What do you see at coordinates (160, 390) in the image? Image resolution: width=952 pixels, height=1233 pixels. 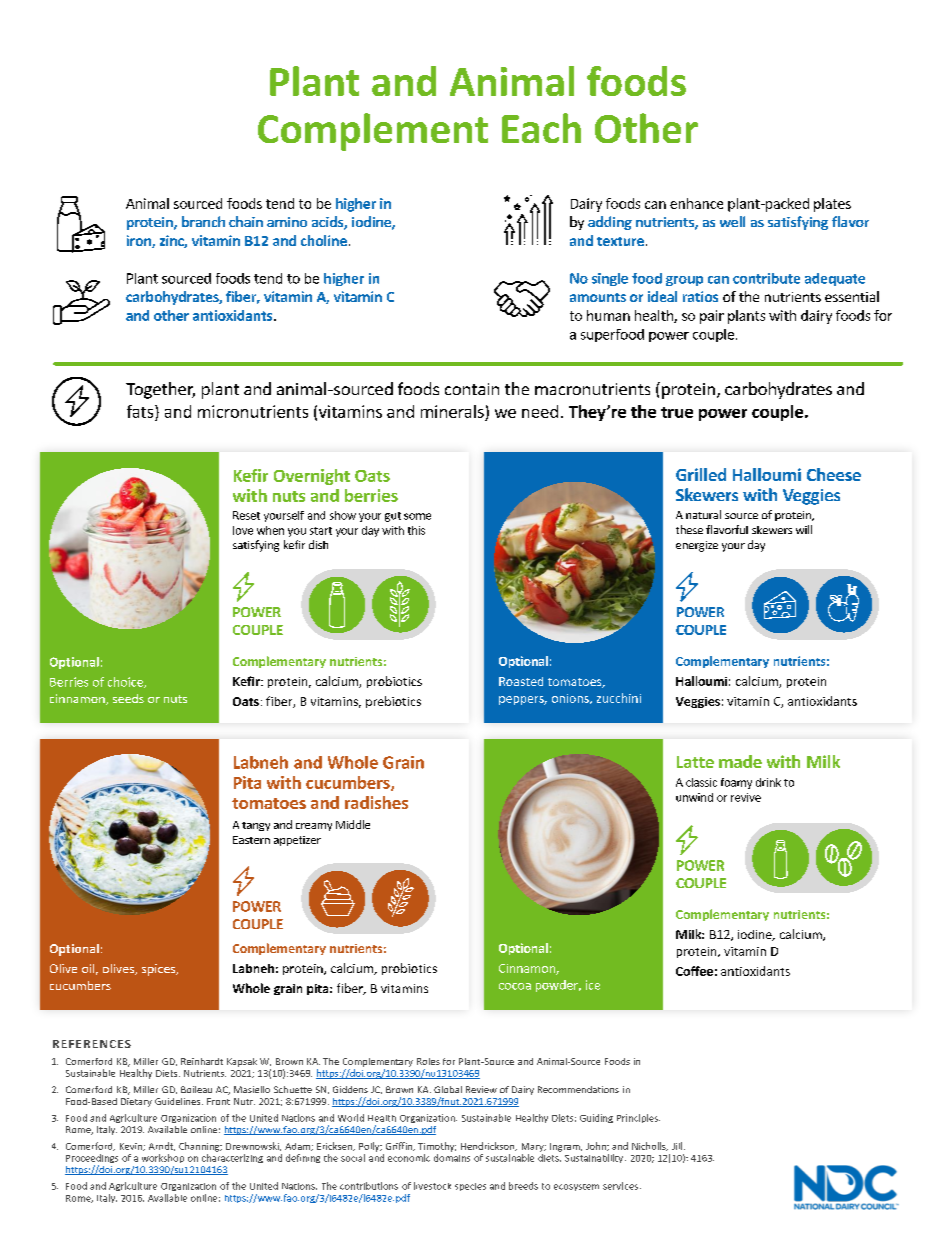 I see `Together` at bounding box center [160, 390].
